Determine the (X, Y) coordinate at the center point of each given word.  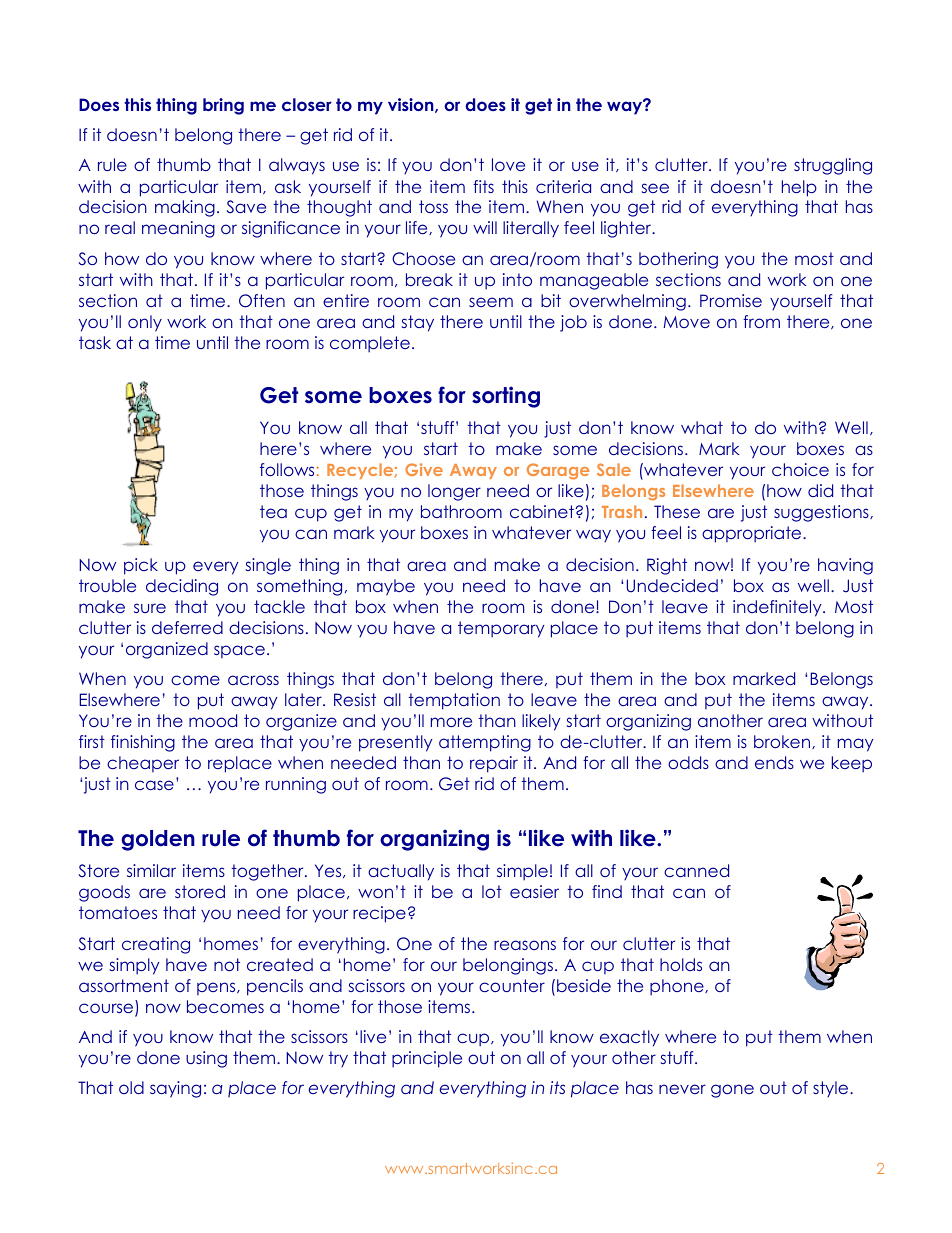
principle (427, 1059)
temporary (501, 629)
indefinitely (778, 608)
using (206, 1059)
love (508, 164)
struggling (833, 166)
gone (732, 1091)
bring (223, 106)
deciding (182, 587)
